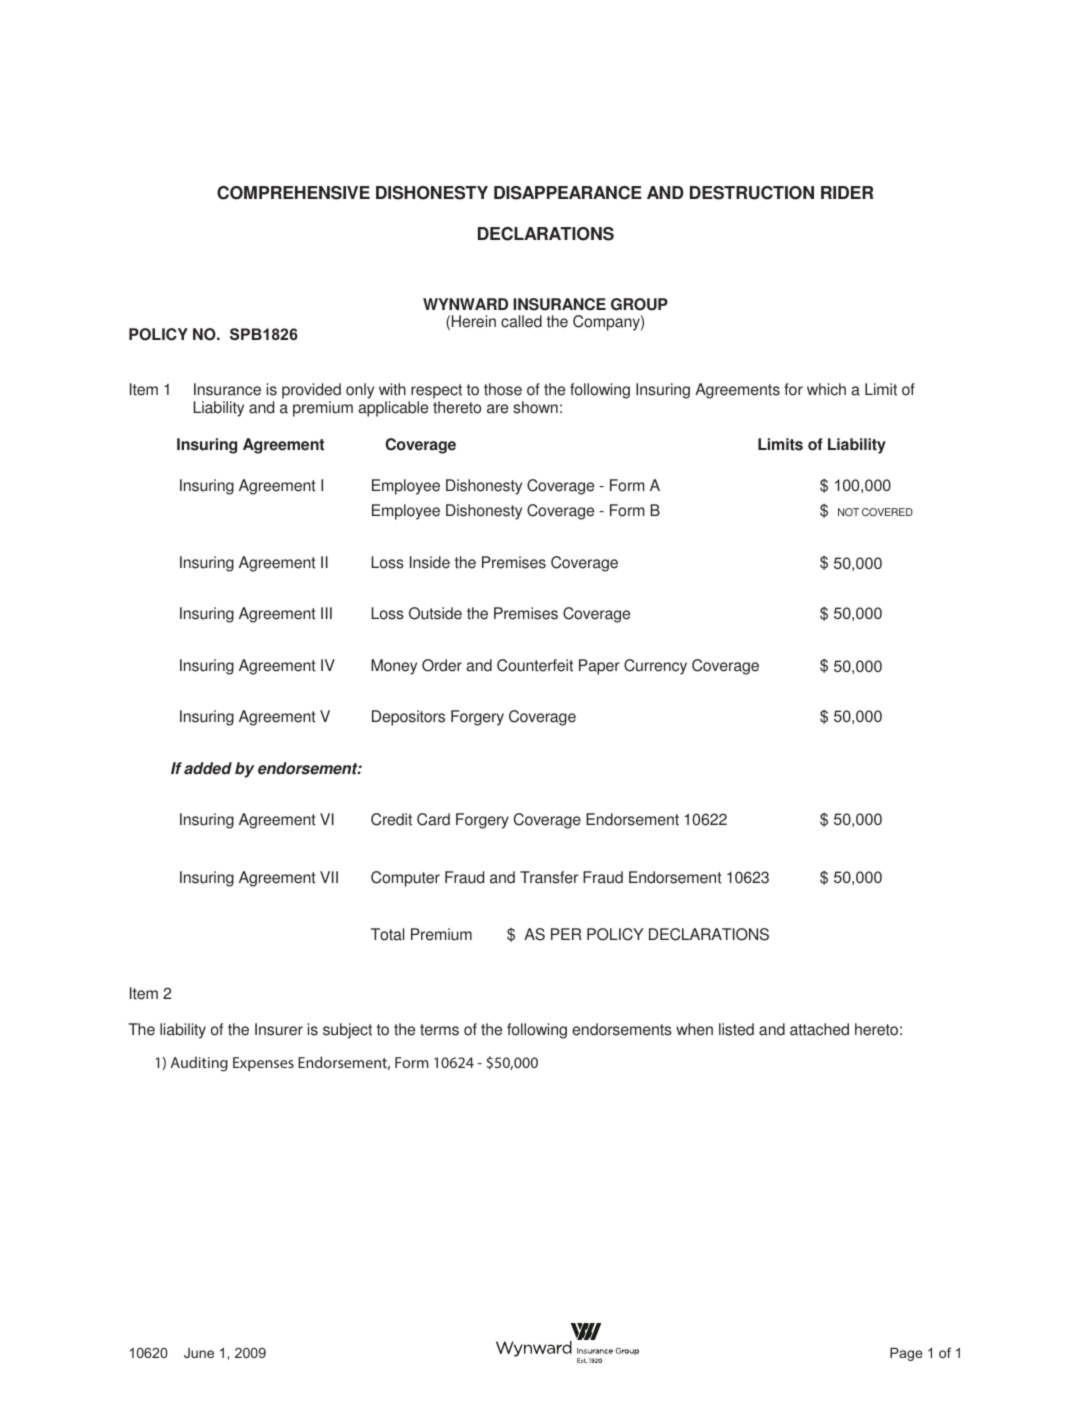  What do you see at coordinates (293, 193) in the document?
I see `COMPREHENSIVE` at bounding box center [293, 193].
